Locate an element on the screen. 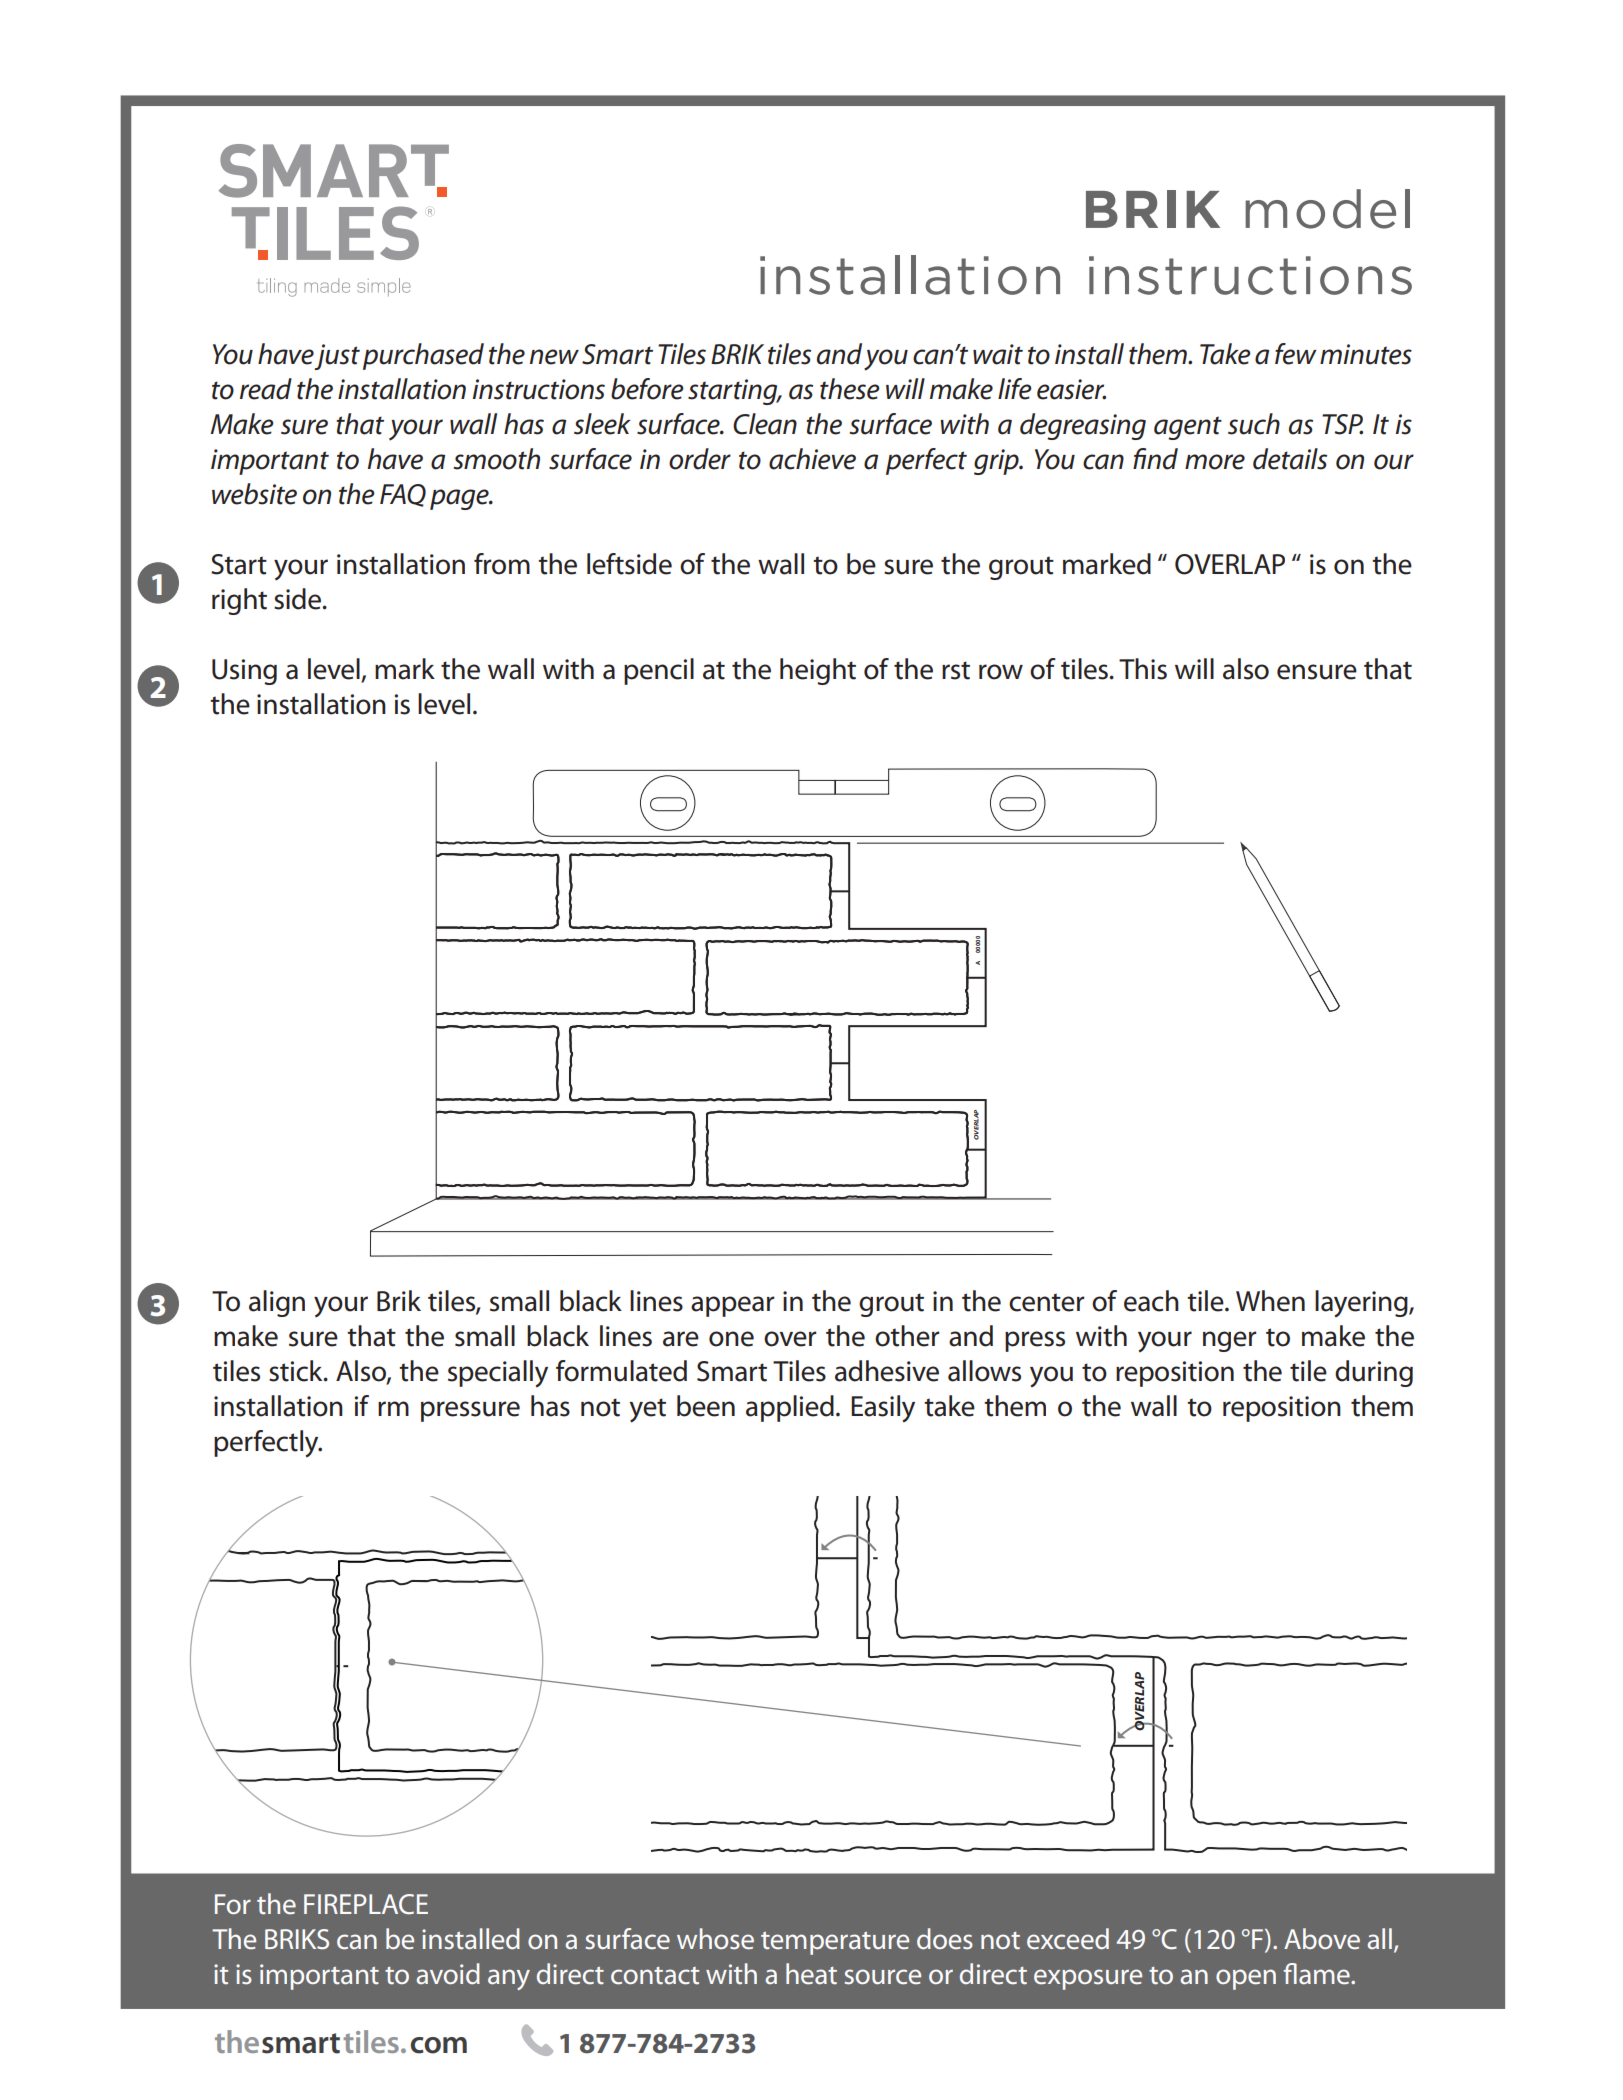  open is located at coordinates (1246, 1979).
